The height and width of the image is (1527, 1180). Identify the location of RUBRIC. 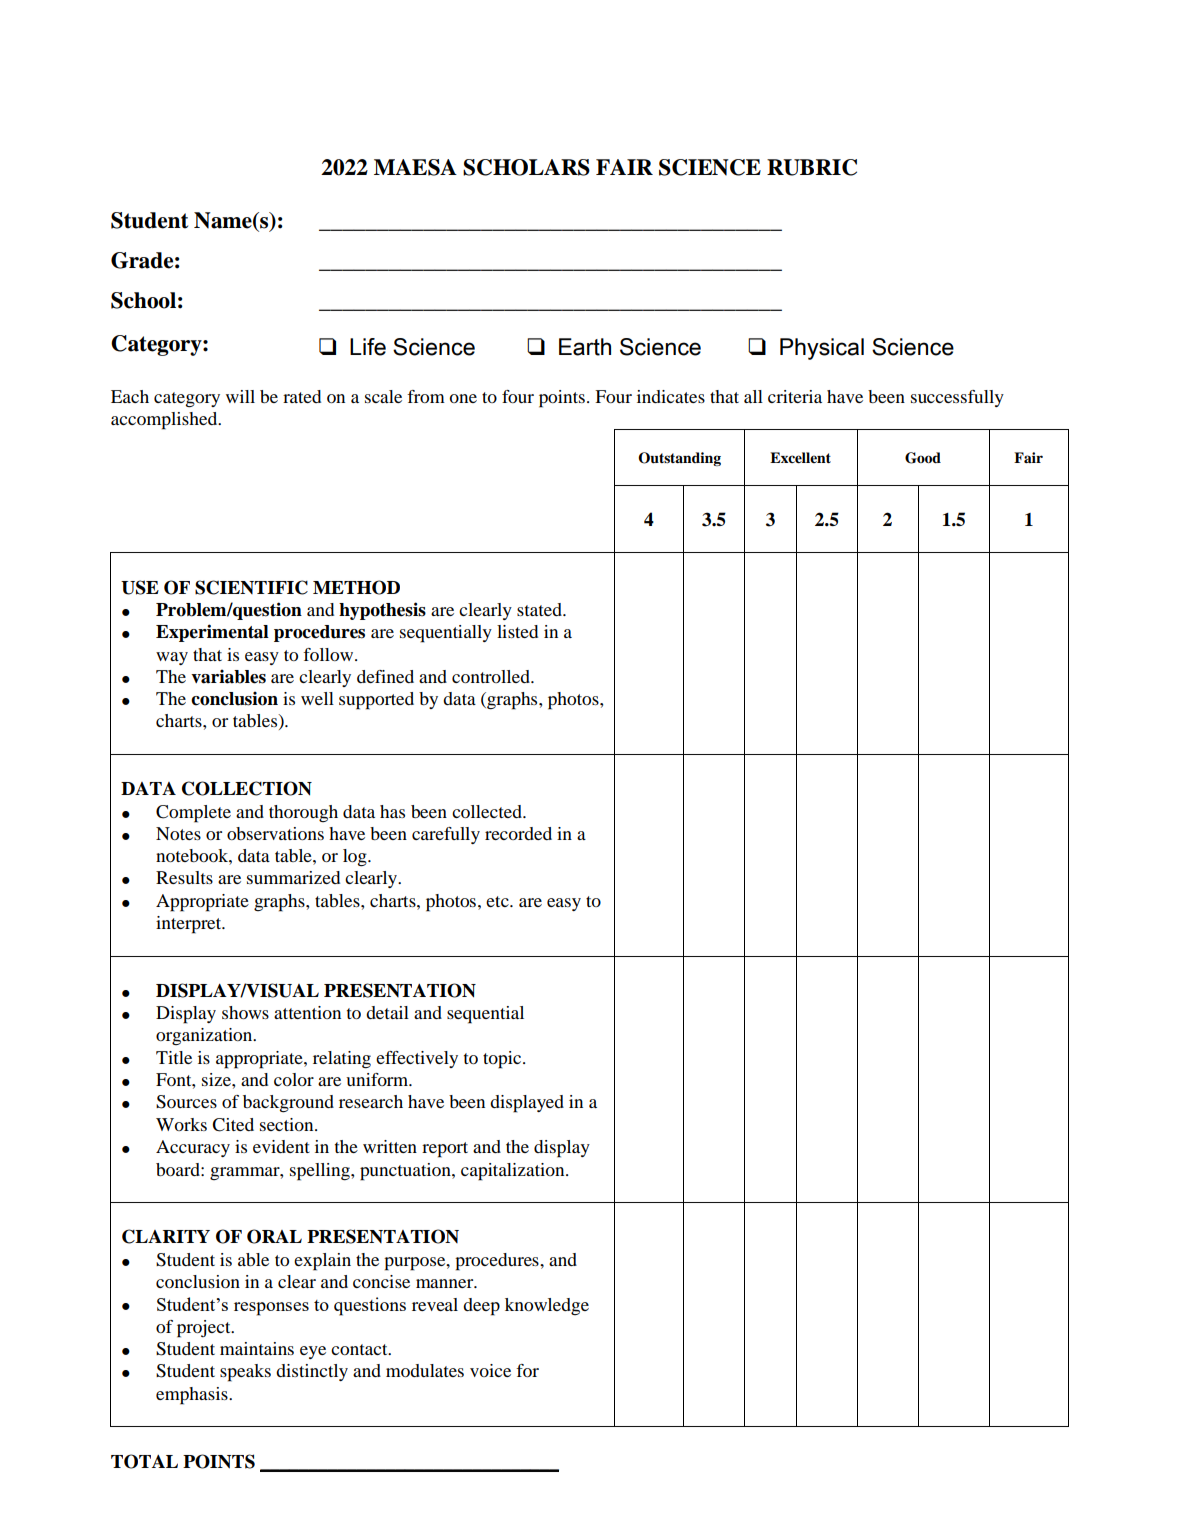
(812, 167).
